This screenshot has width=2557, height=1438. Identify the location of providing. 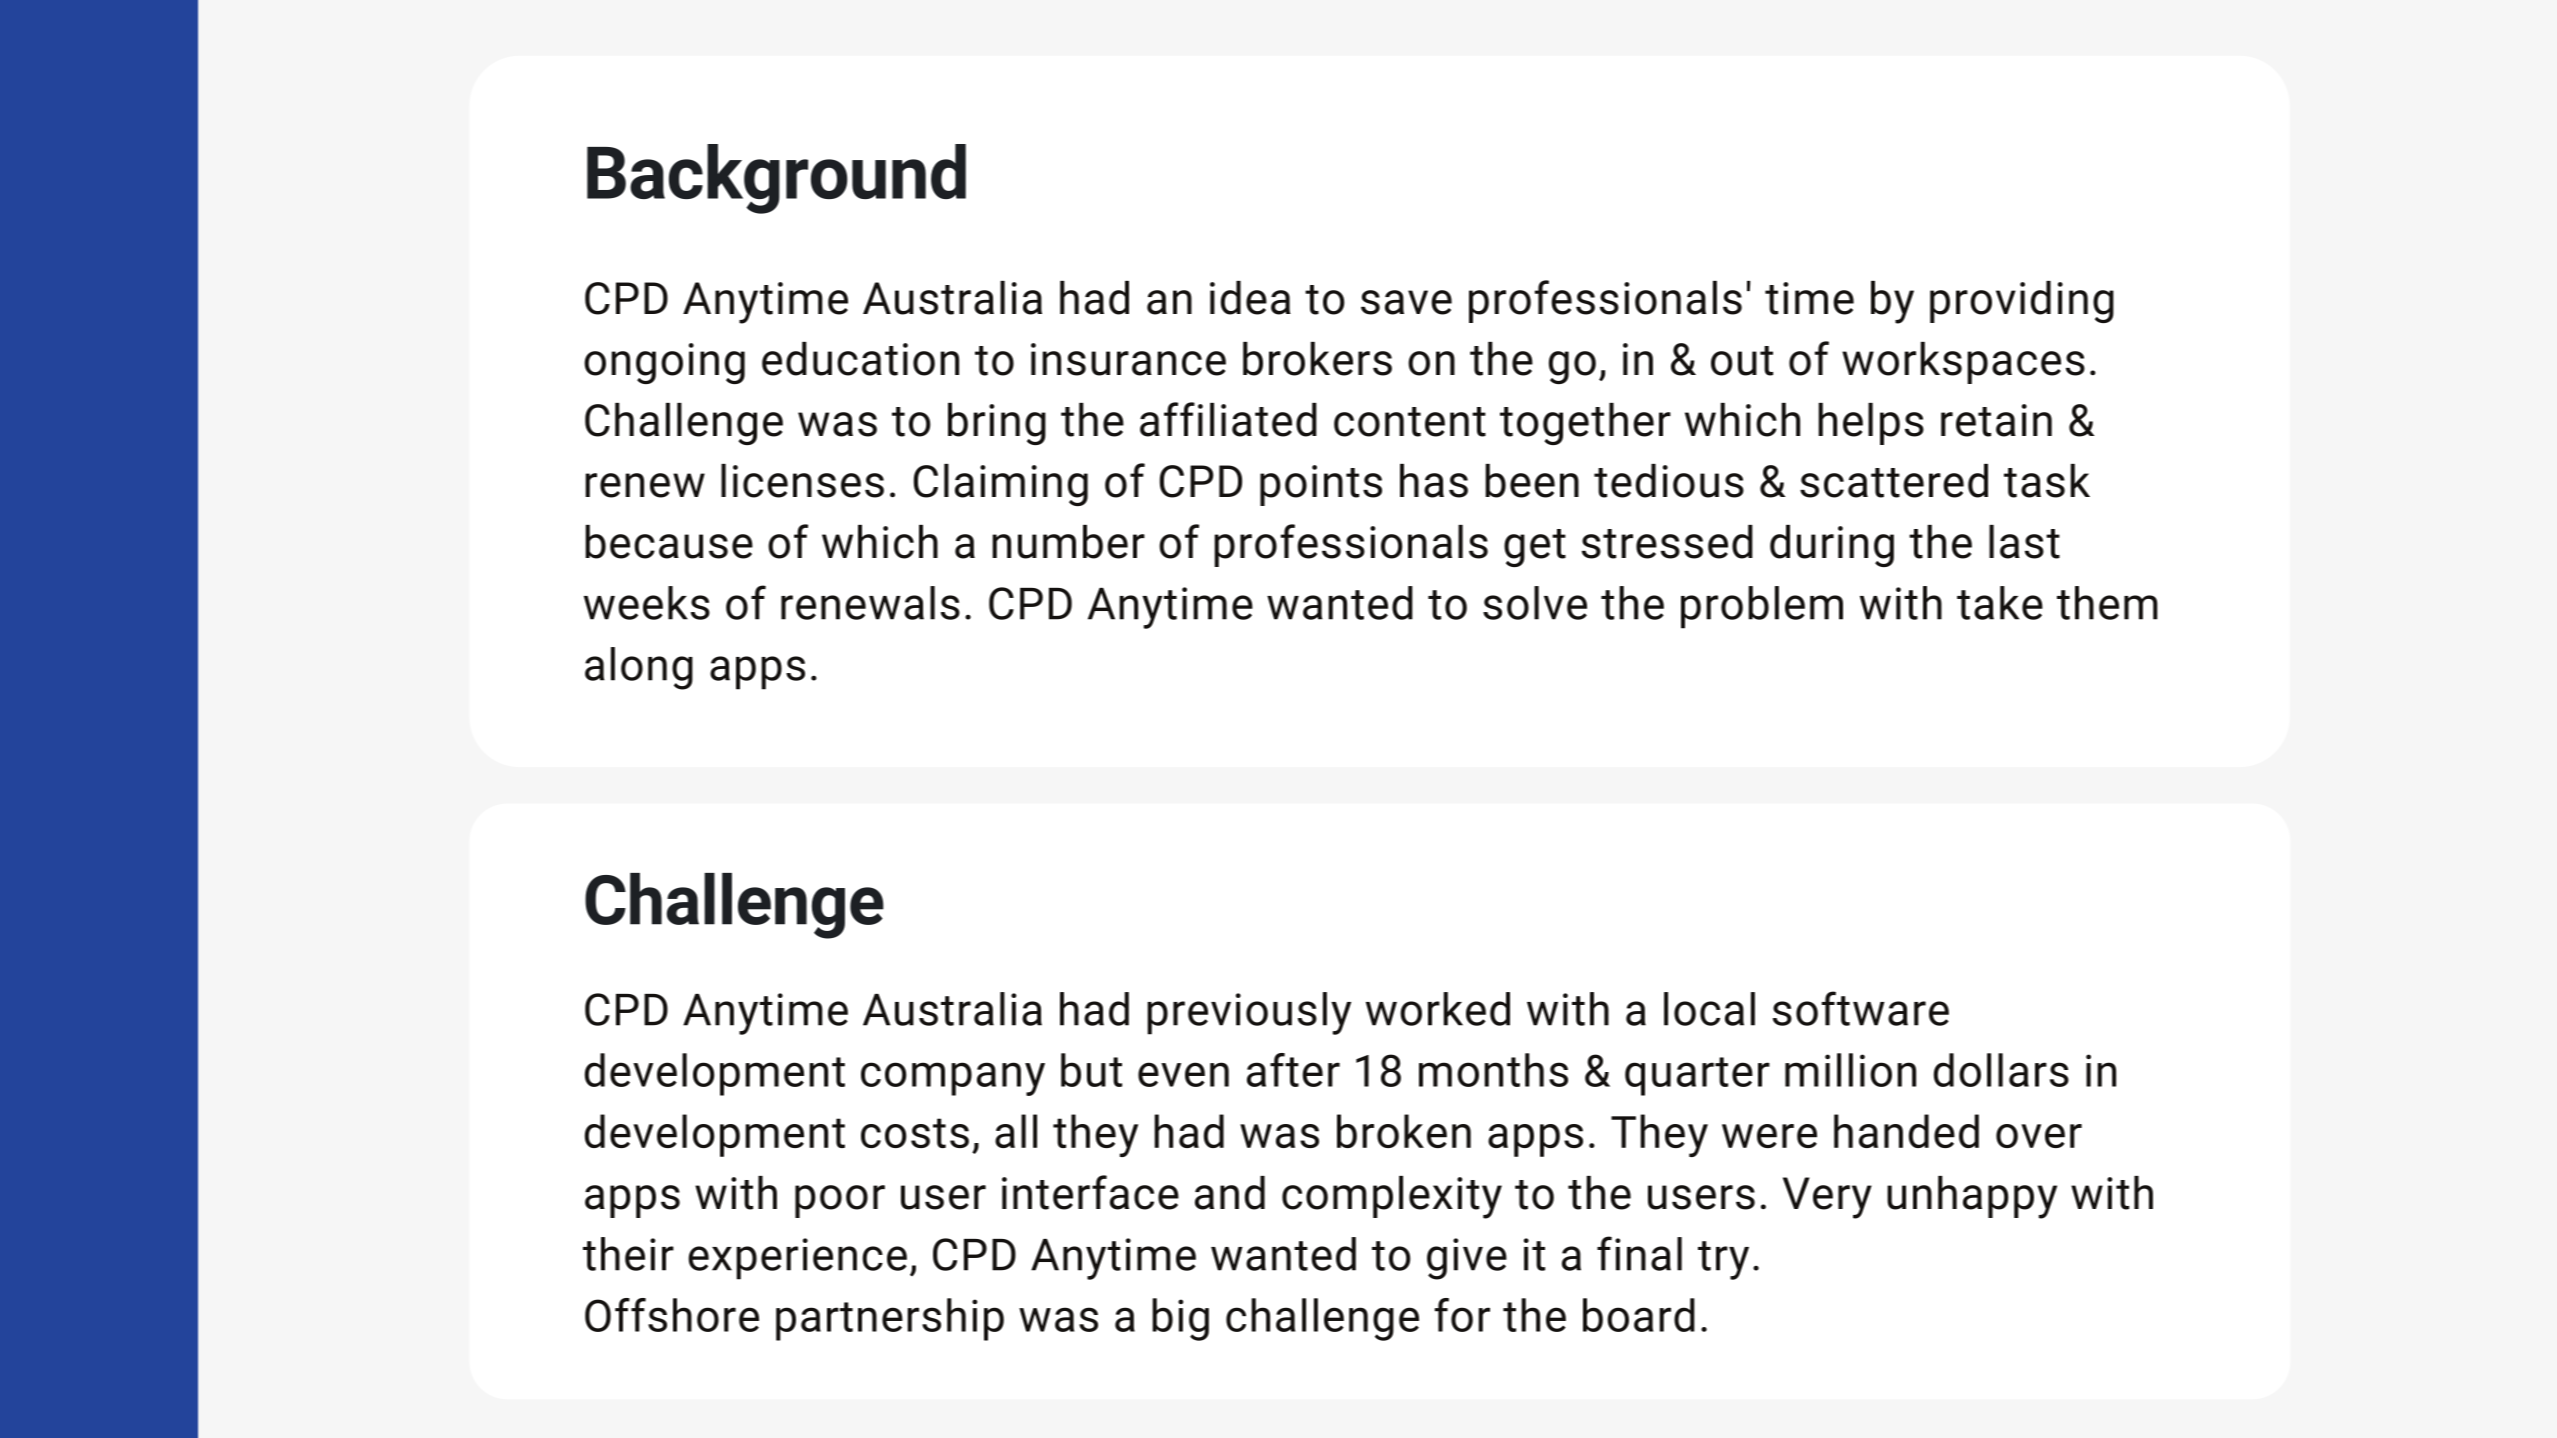
(2022, 302).
